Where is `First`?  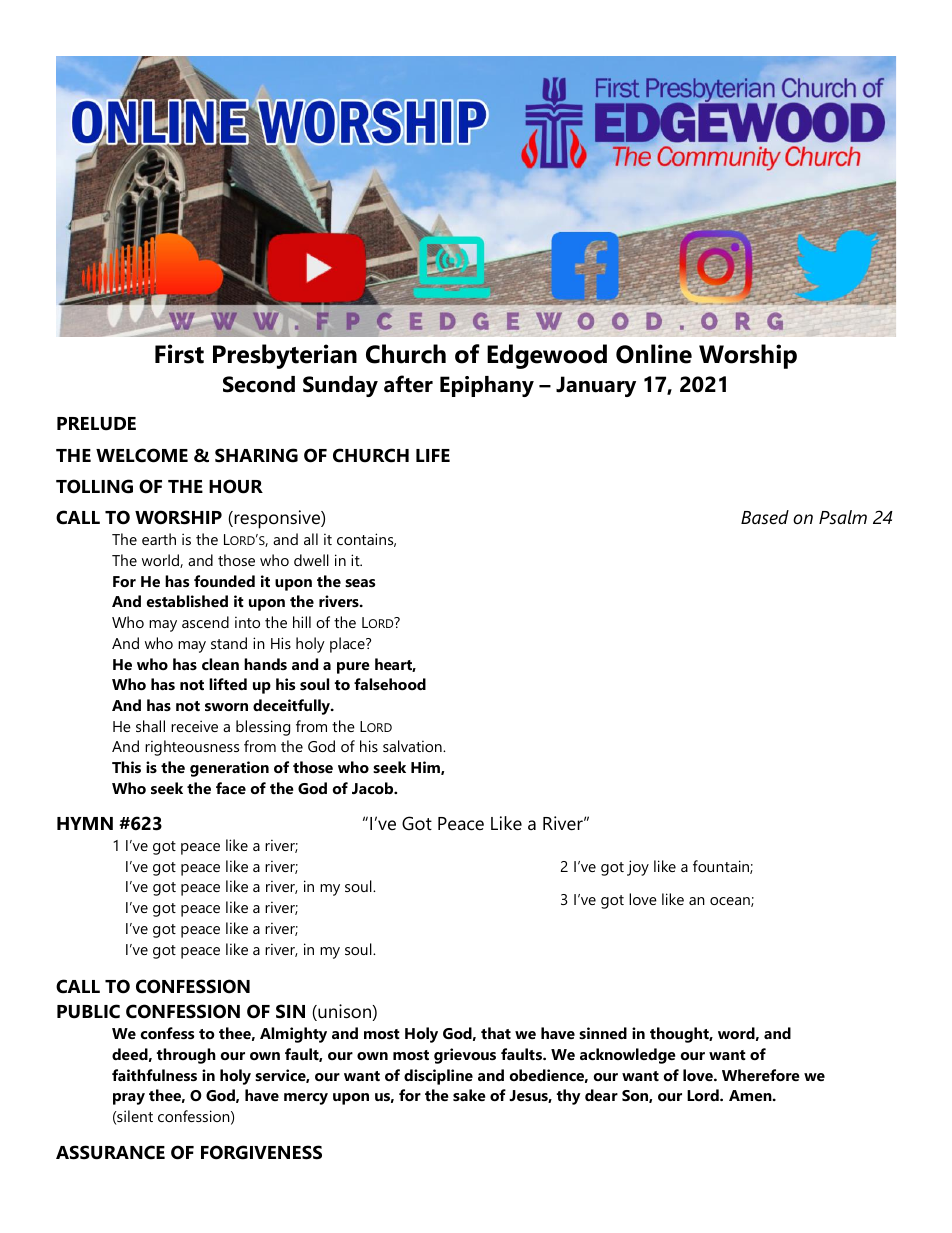 First is located at coordinates (179, 354).
